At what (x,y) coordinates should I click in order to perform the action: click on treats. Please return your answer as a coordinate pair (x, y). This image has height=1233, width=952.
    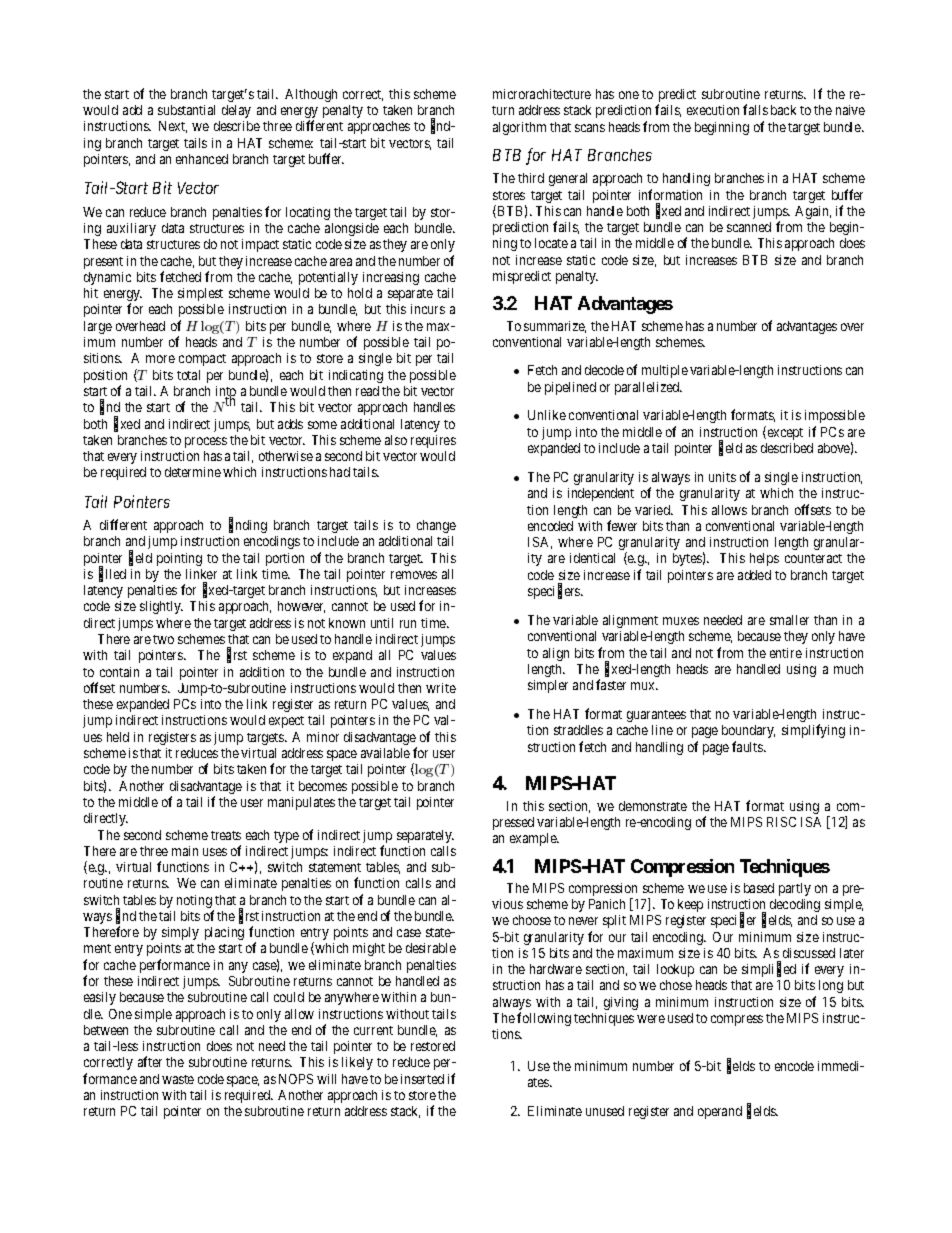
    Looking at the image, I should click on (226, 835).
